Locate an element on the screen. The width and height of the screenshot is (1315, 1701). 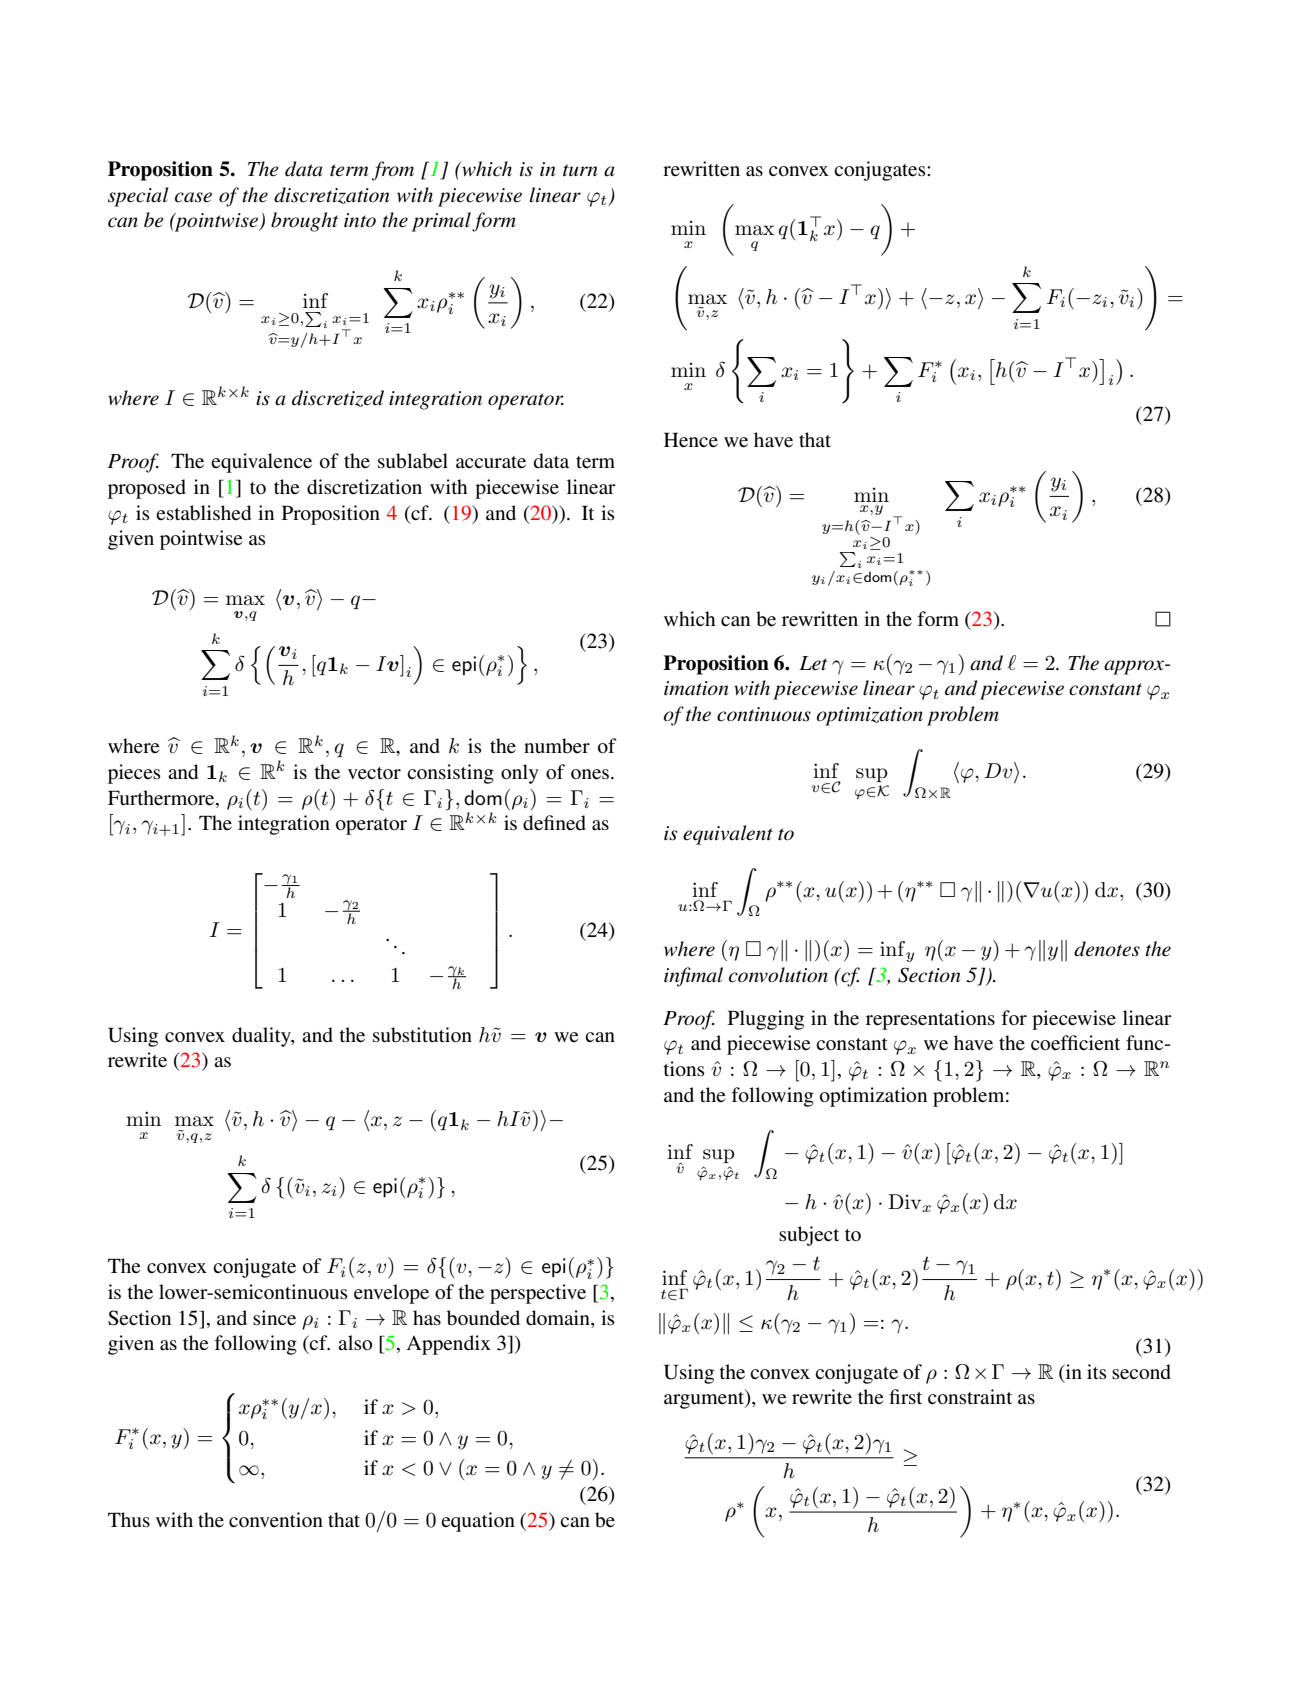
brought is located at coordinates (304, 222).
